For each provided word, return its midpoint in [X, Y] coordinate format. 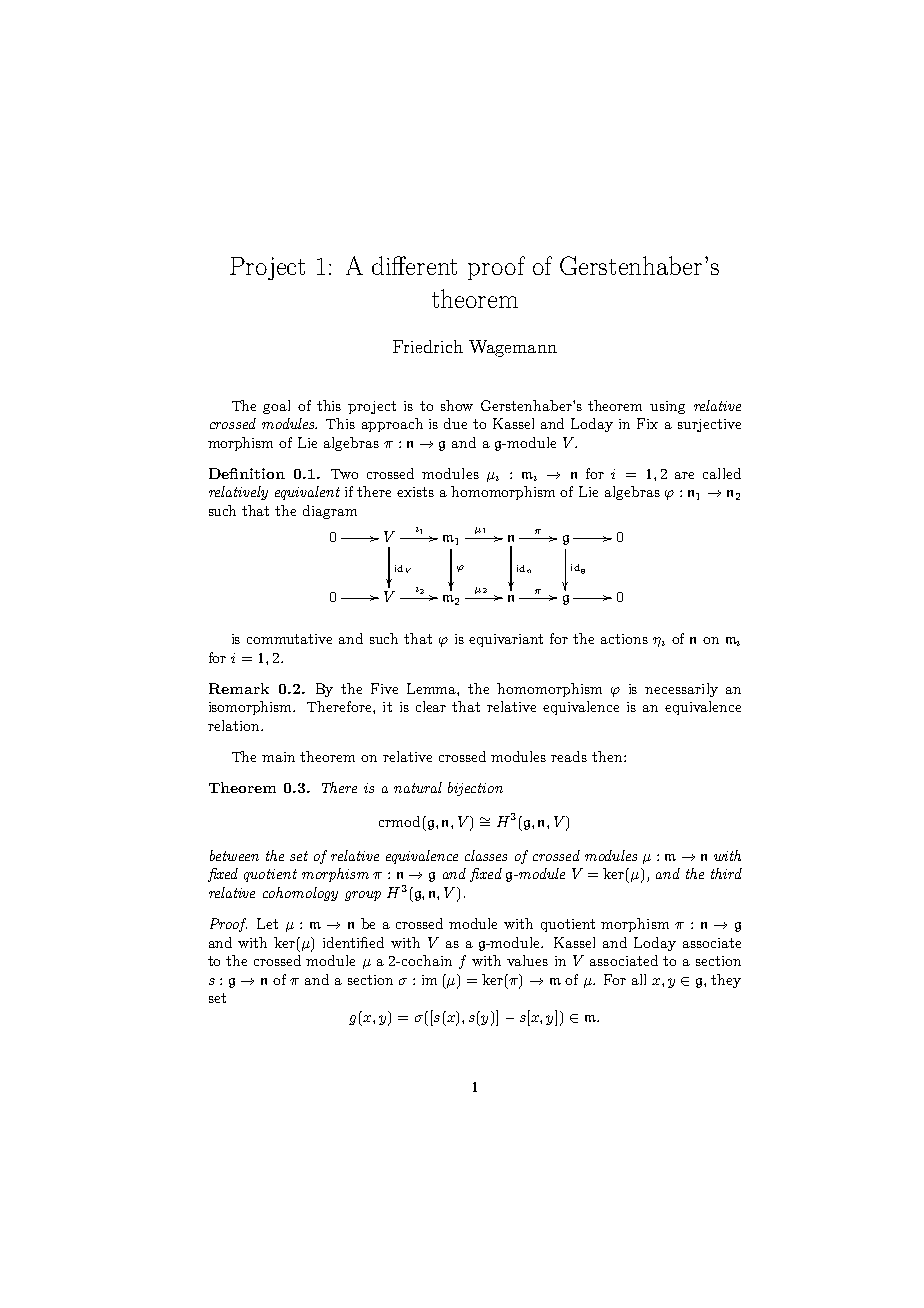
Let [267, 923]
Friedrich [428, 346]
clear [431, 706]
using [667, 407]
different [414, 265]
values [527, 960]
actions [624, 639]
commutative [289, 639]
